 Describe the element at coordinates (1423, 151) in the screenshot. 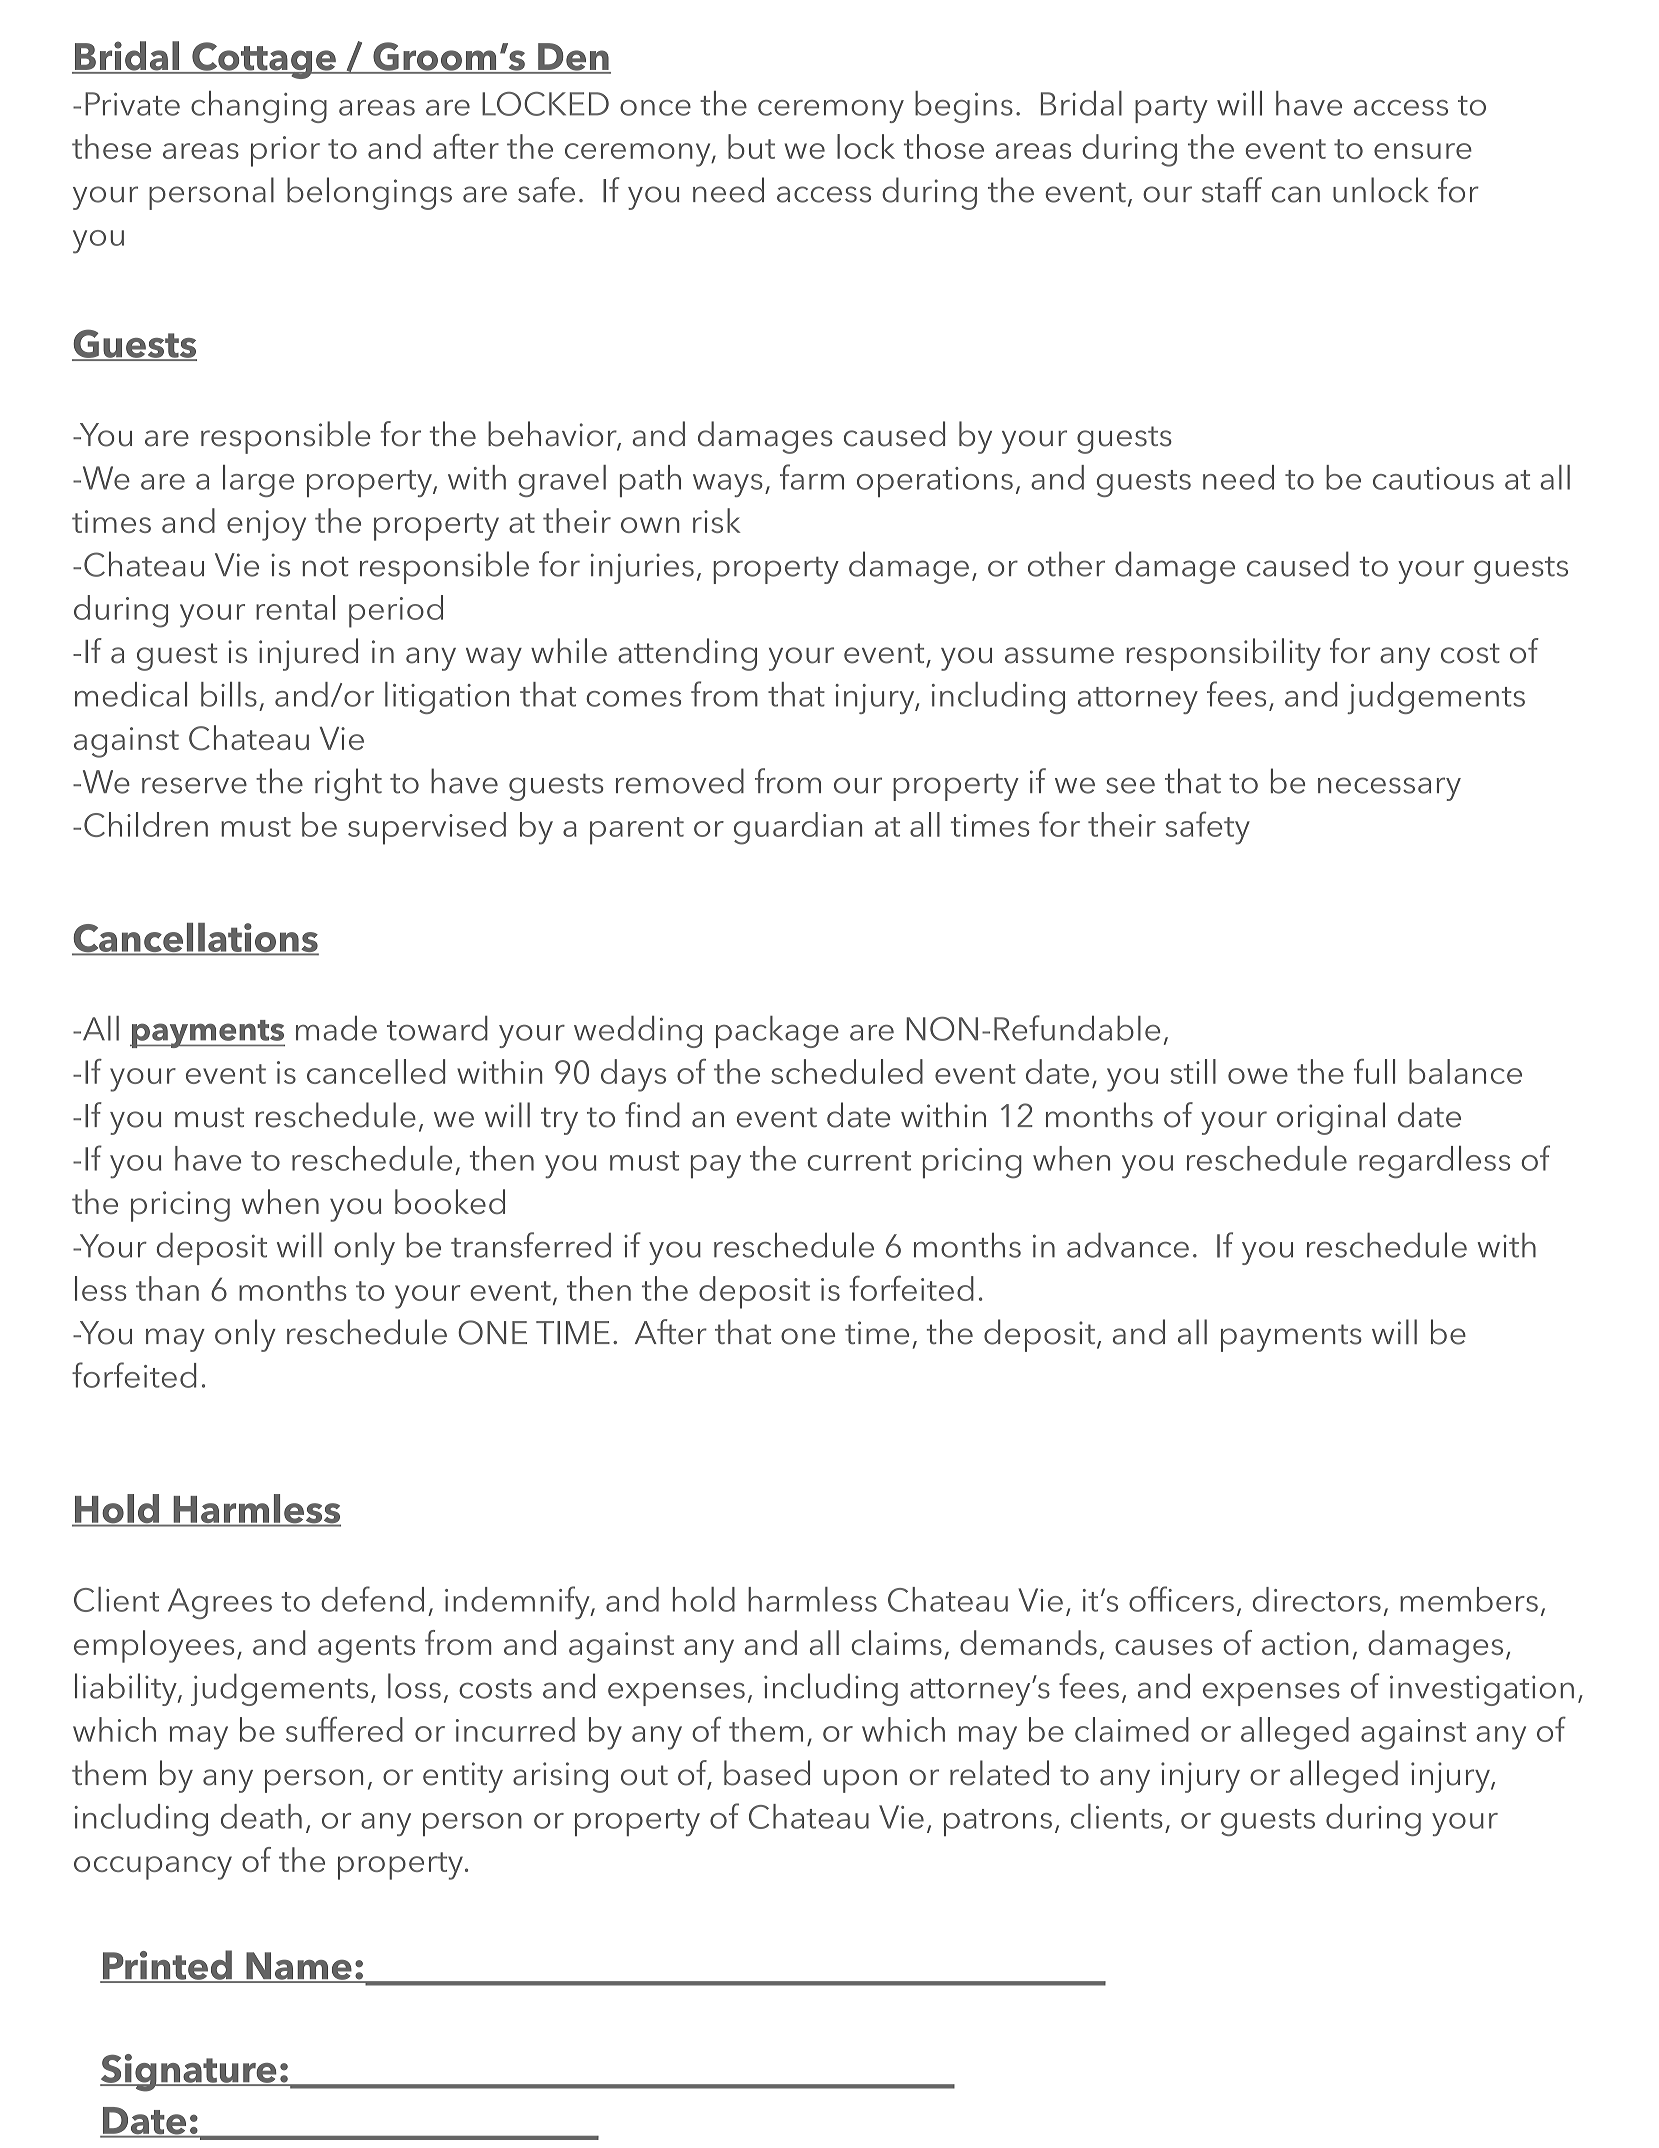

I see `ensure` at that location.
